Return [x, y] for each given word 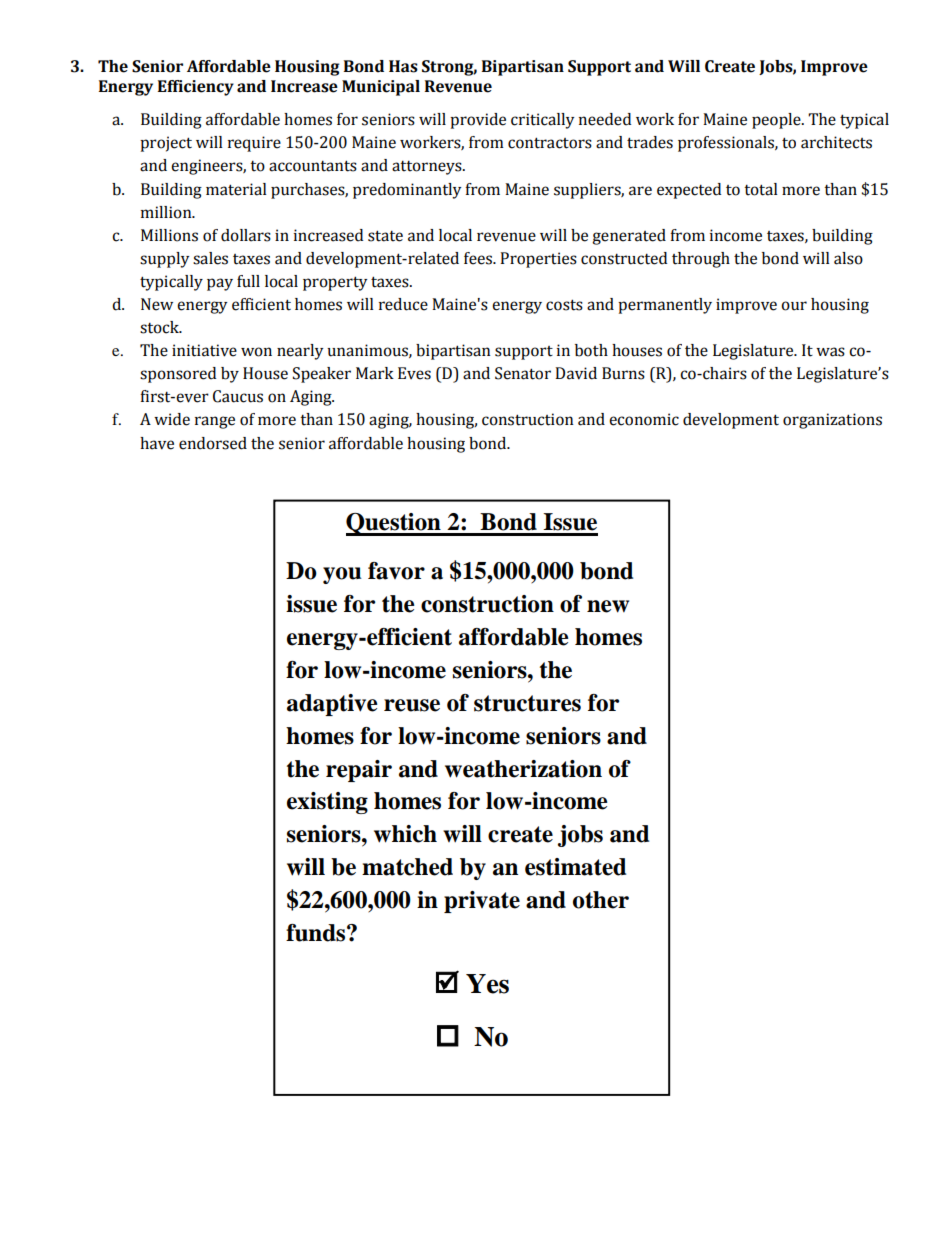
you [342, 575]
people [777, 121]
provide [478, 121]
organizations [832, 421]
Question [394, 524]
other [601, 900]
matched [407, 867]
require [254, 144]
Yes [487, 984]
